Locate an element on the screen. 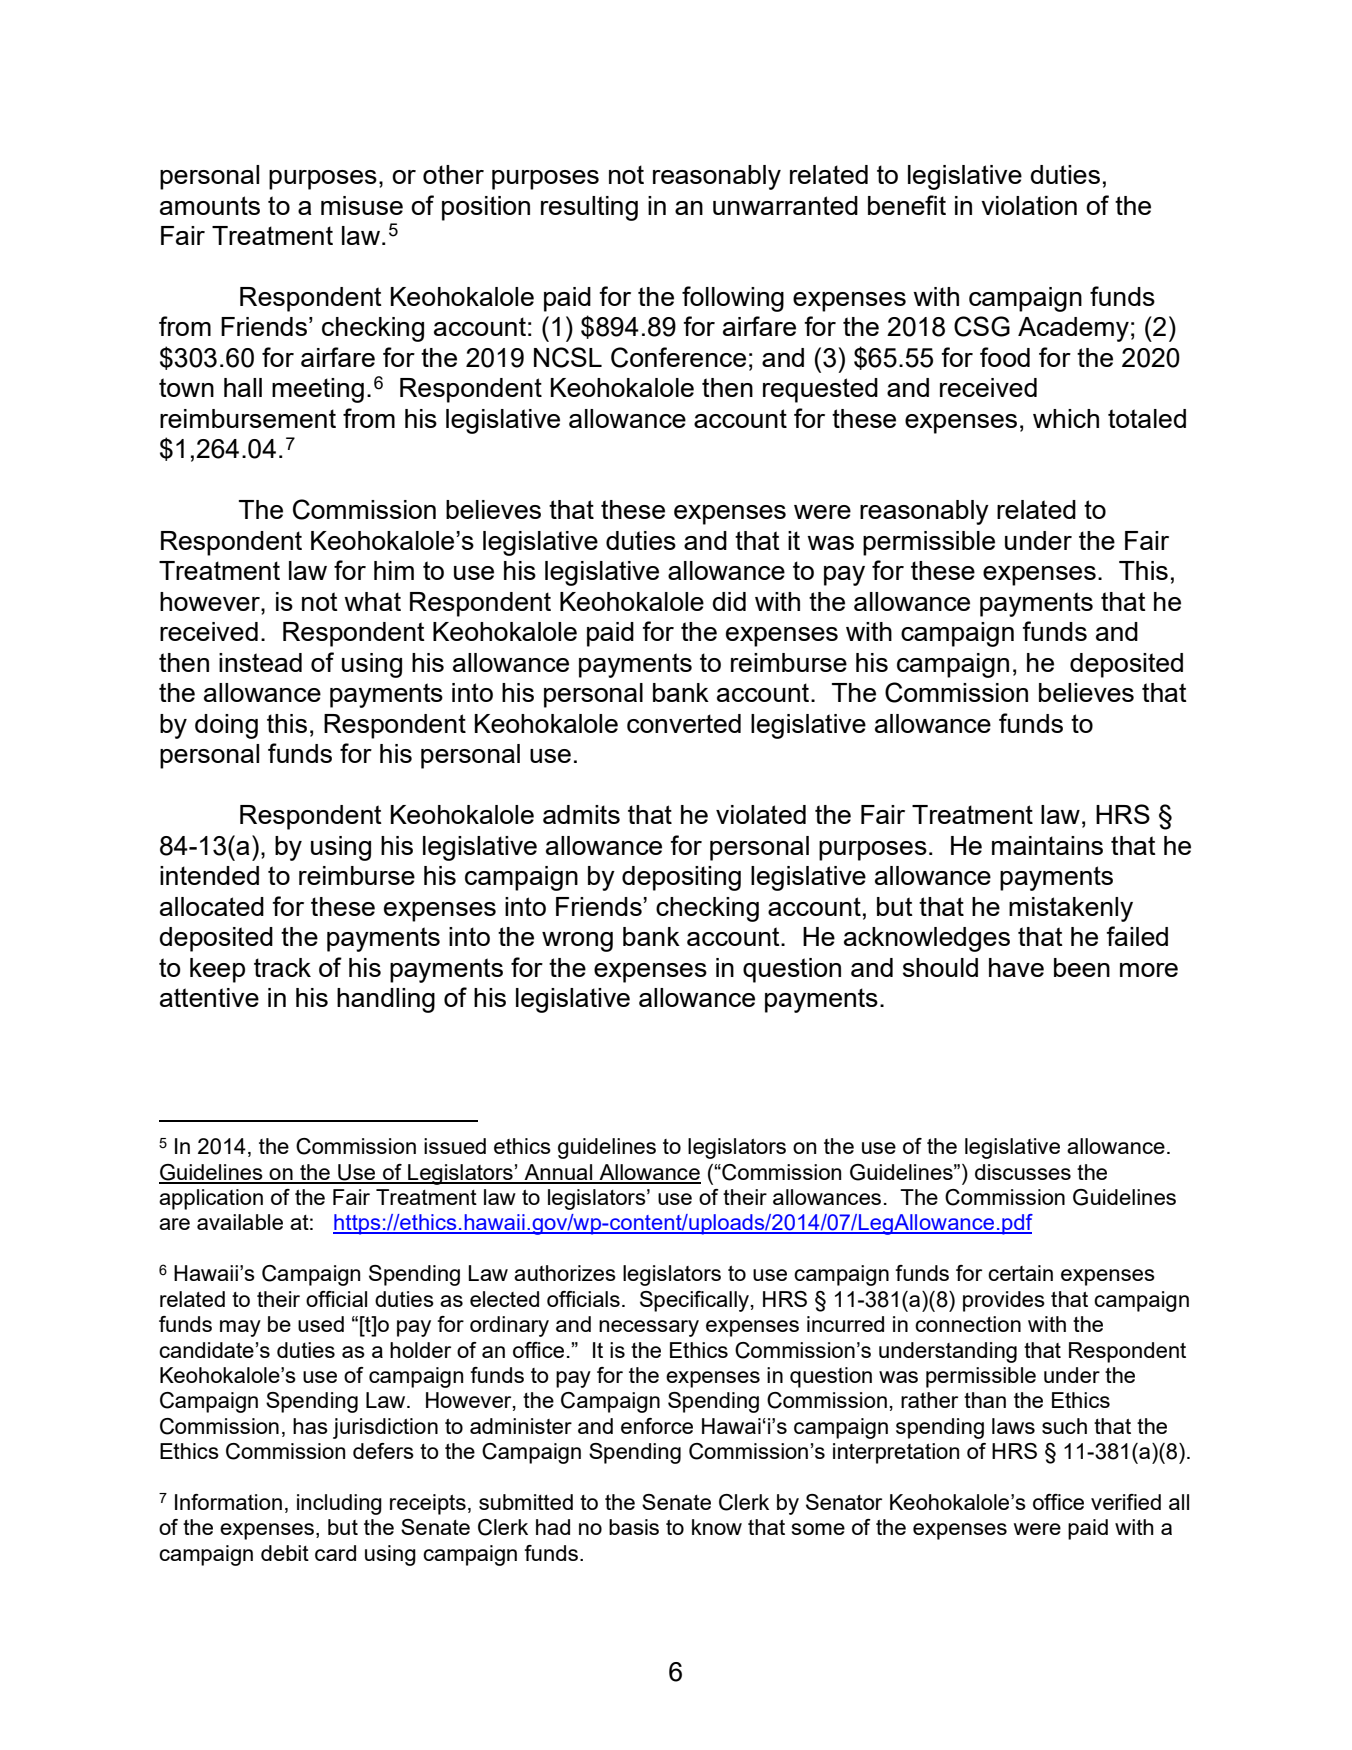 The image size is (1352, 1750). verified is located at coordinates (1126, 1502).
